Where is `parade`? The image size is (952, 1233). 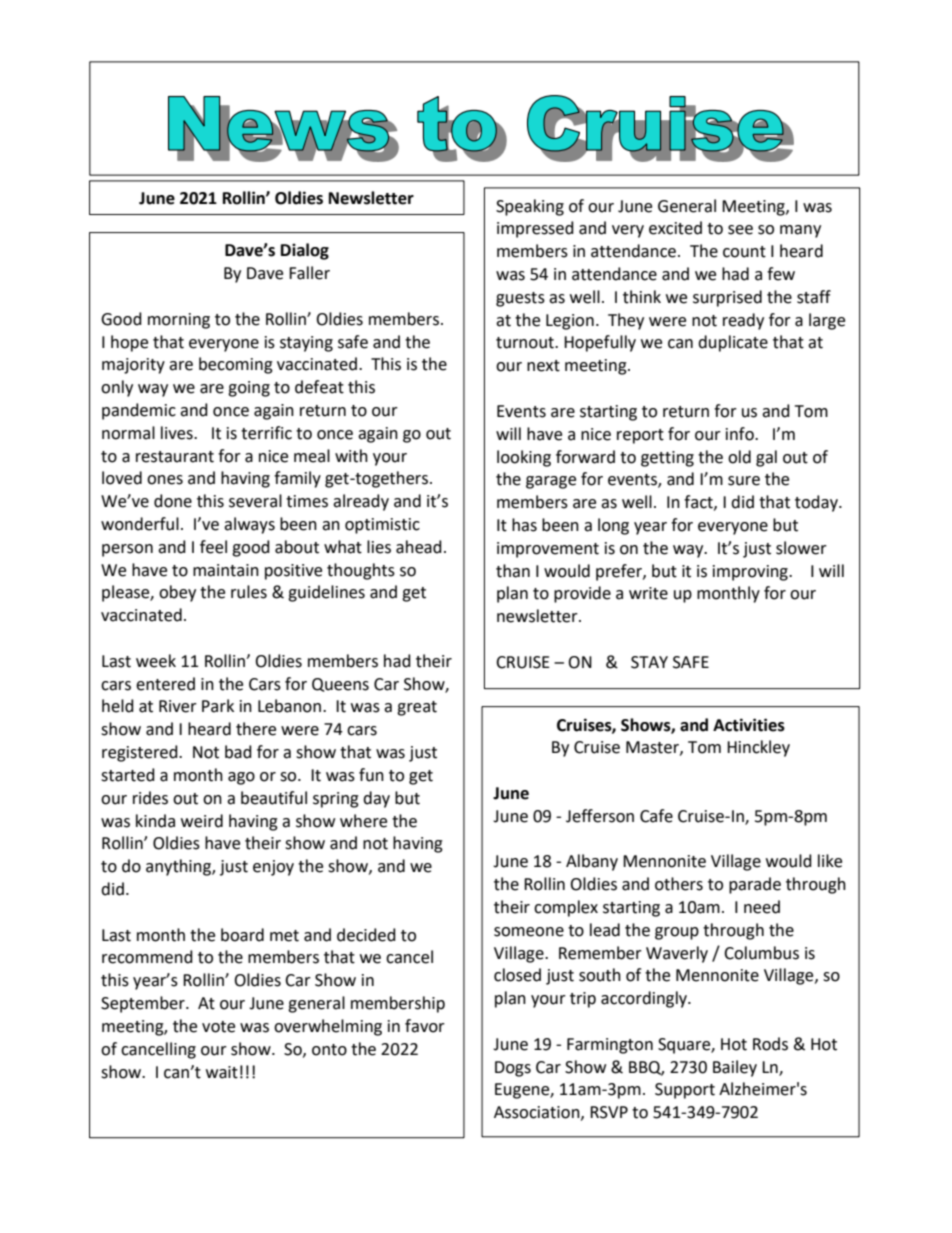
parade is located at coordinates (755, 885).
